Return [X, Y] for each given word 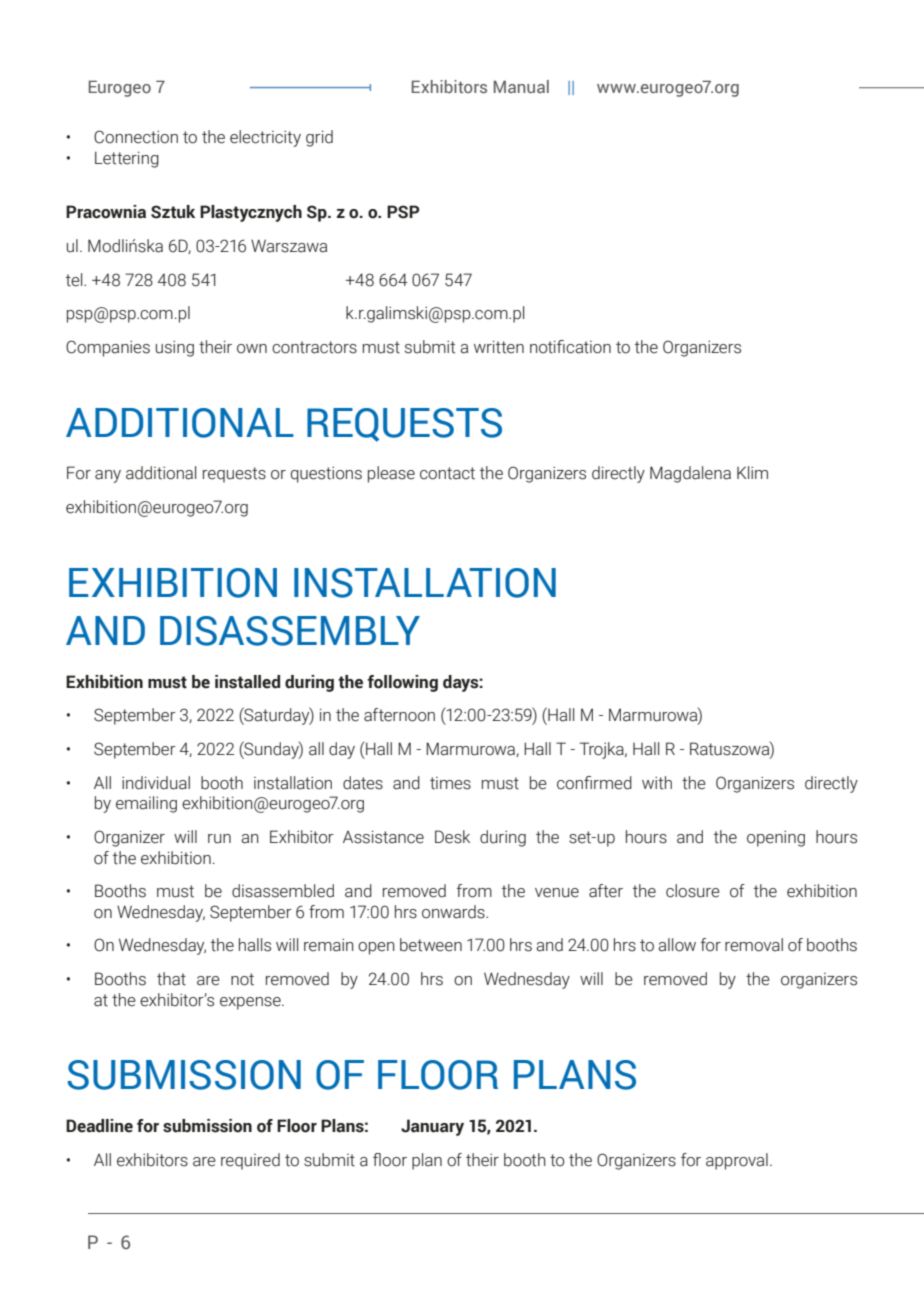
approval [737, 1161]
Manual [521, 86]
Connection [136, 137]
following [402, 683]
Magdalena [690, 474]
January [432, 1127]
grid [319, 138]
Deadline [99, 1126]
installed [247, 682]
